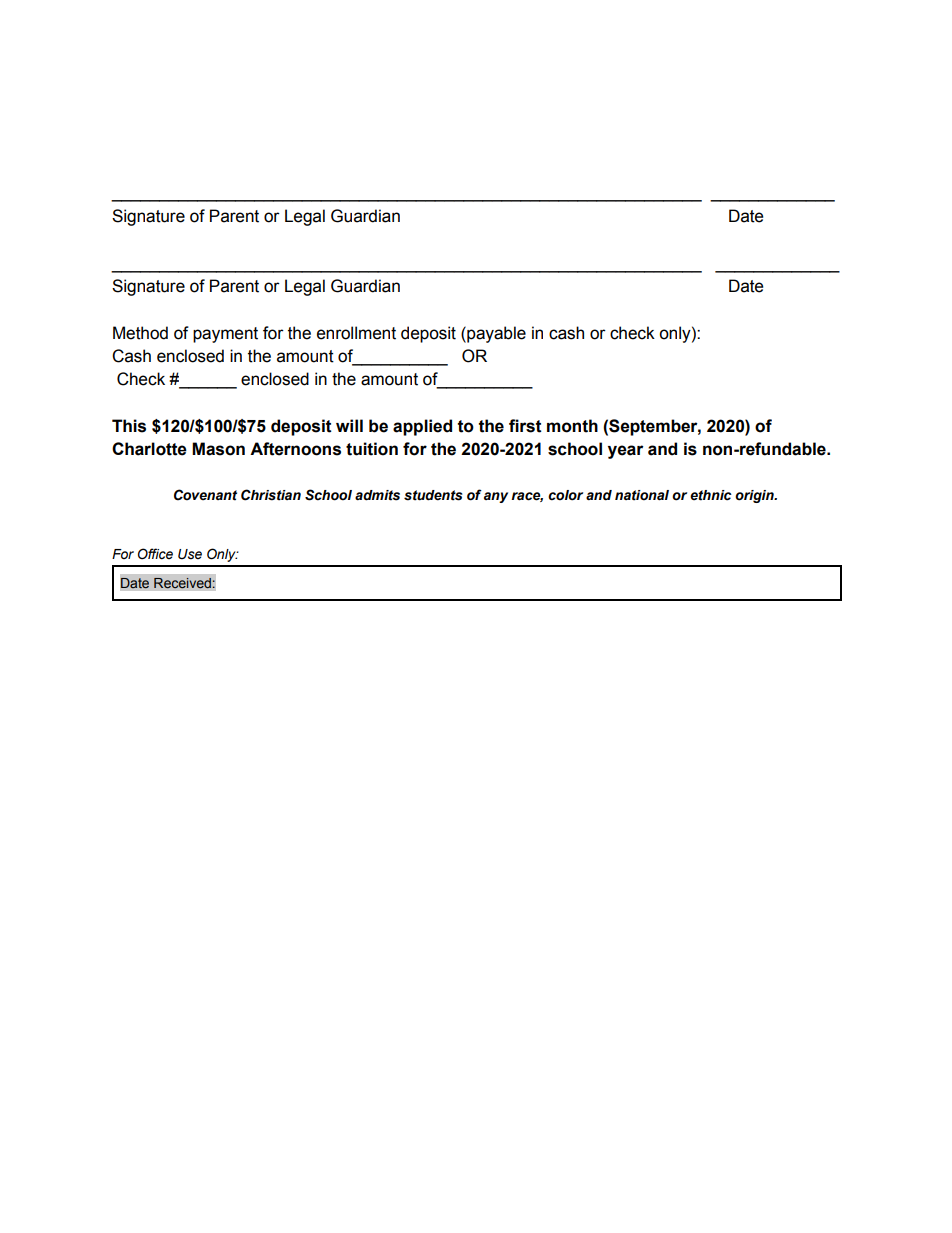 Image resolution: width=952 pixels, height=1233 pixels. Describe the element at coordinates (525, 426) in the page. I see `first` at that location.
